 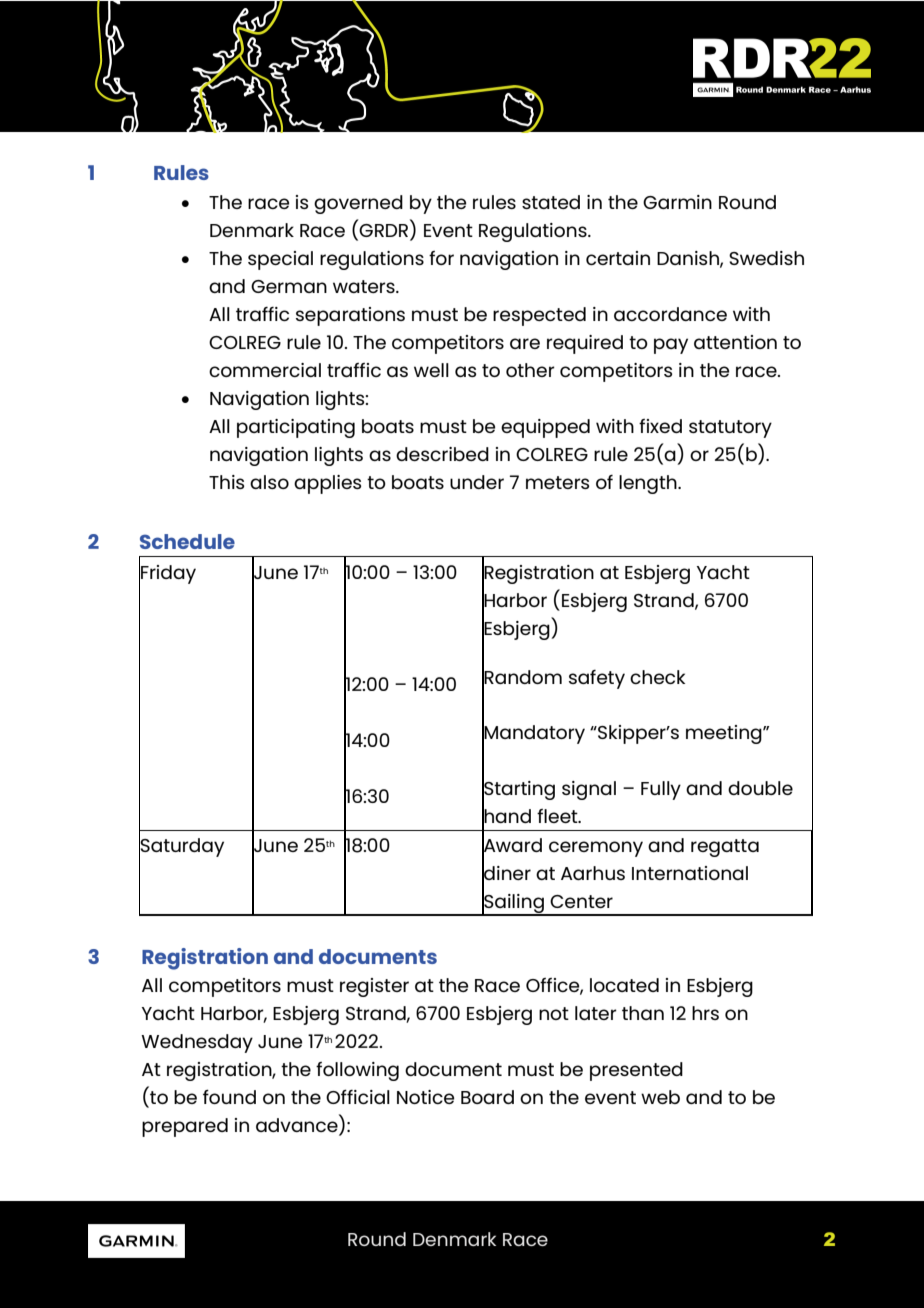 I want to click on Garmin, so click(x=677, y=202).
